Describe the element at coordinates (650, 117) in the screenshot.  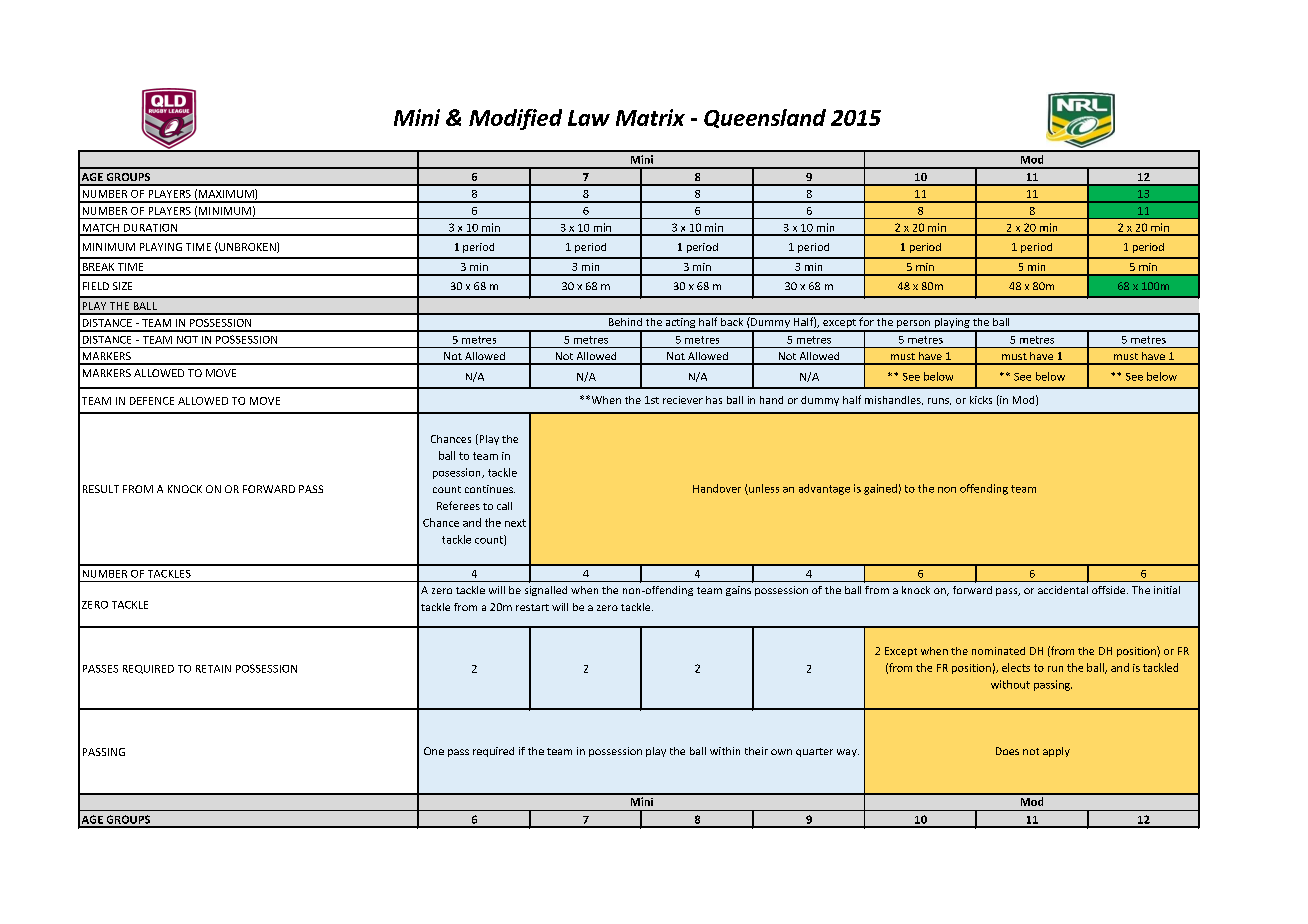
I see `Matrix` at that location.
